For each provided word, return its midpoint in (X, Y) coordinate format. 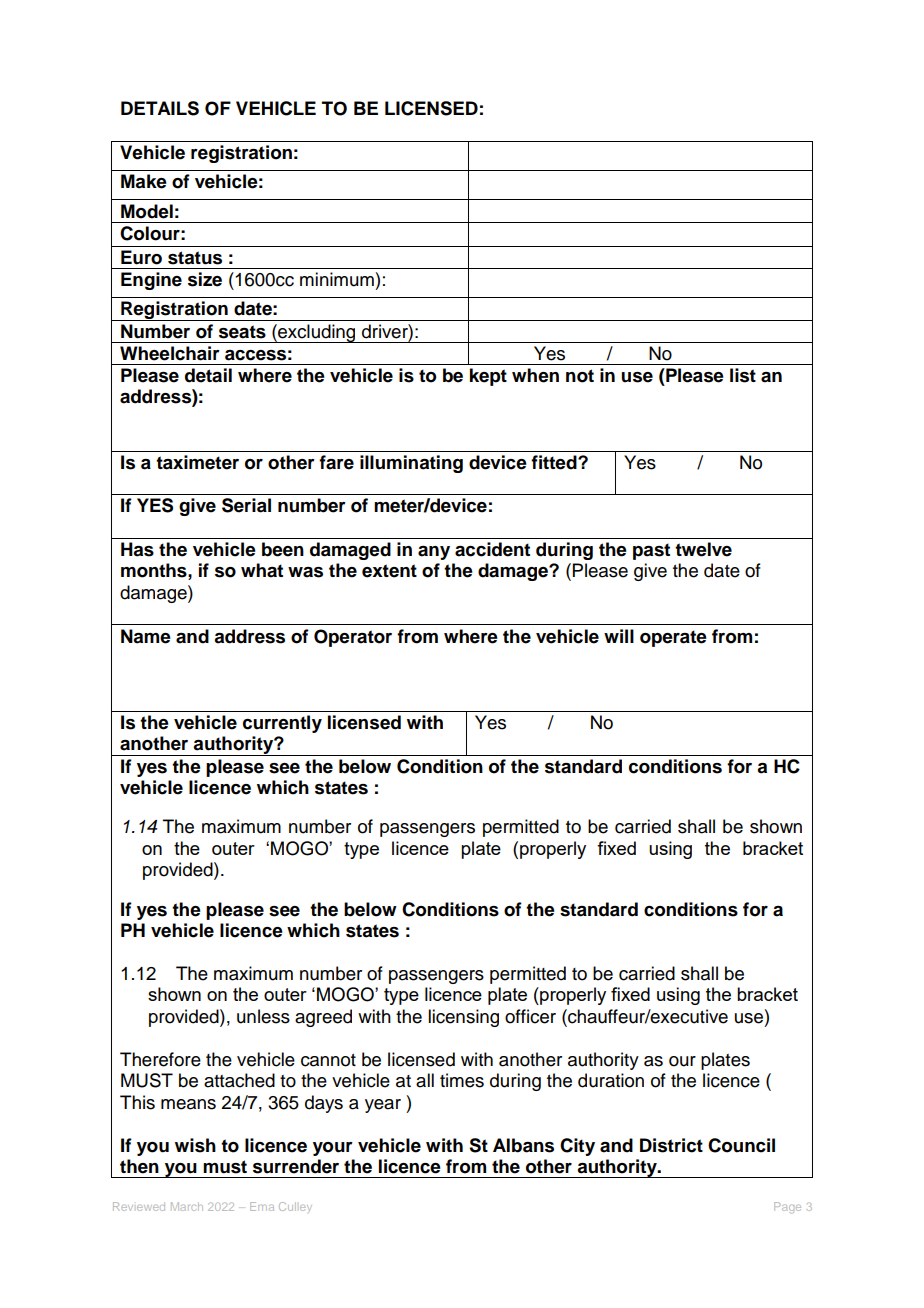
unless (263, 1016)
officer (530, 1016)
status (195, 258)
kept (488, 377)
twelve (703, 549)
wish (195, 1145)
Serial (246, 505)
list (743, 375)
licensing (463, 1018)
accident (492, 549)
